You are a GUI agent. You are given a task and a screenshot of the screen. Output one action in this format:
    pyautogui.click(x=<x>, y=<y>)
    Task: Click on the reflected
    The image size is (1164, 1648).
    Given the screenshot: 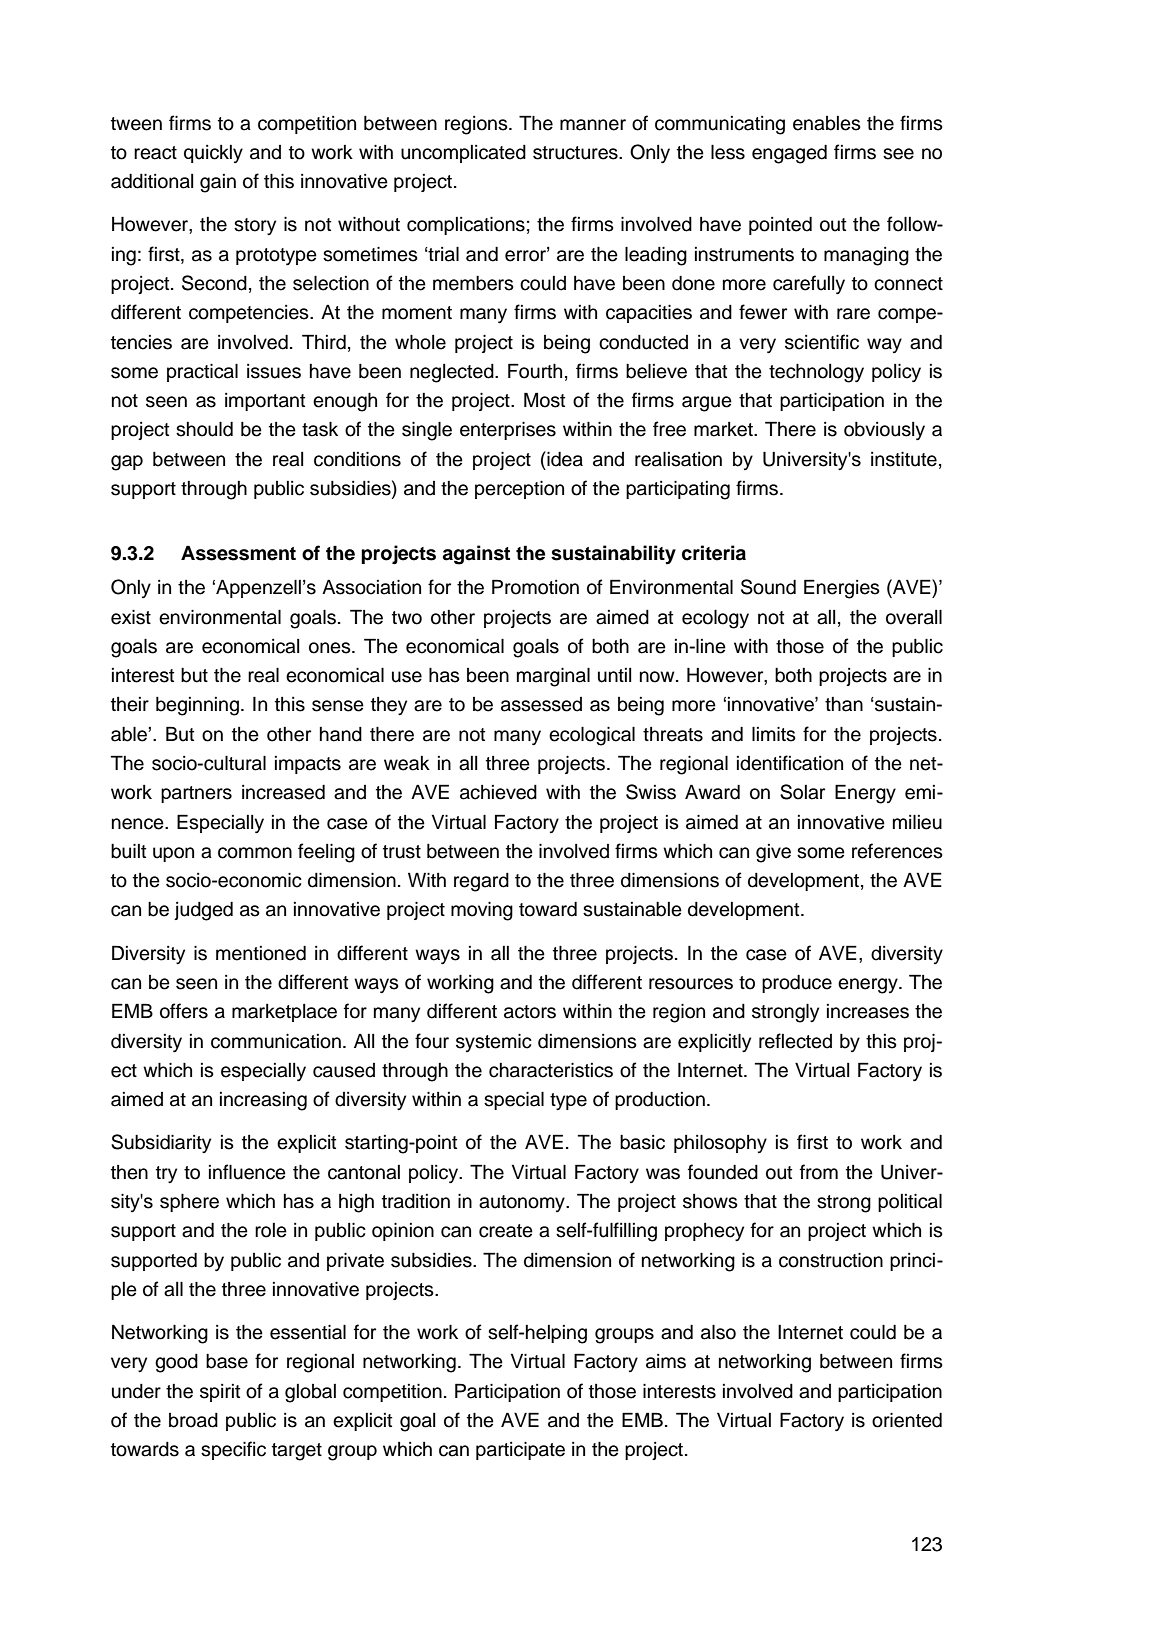 What is the action you would take?
    pyautogui.click(x=795, y=1041)
